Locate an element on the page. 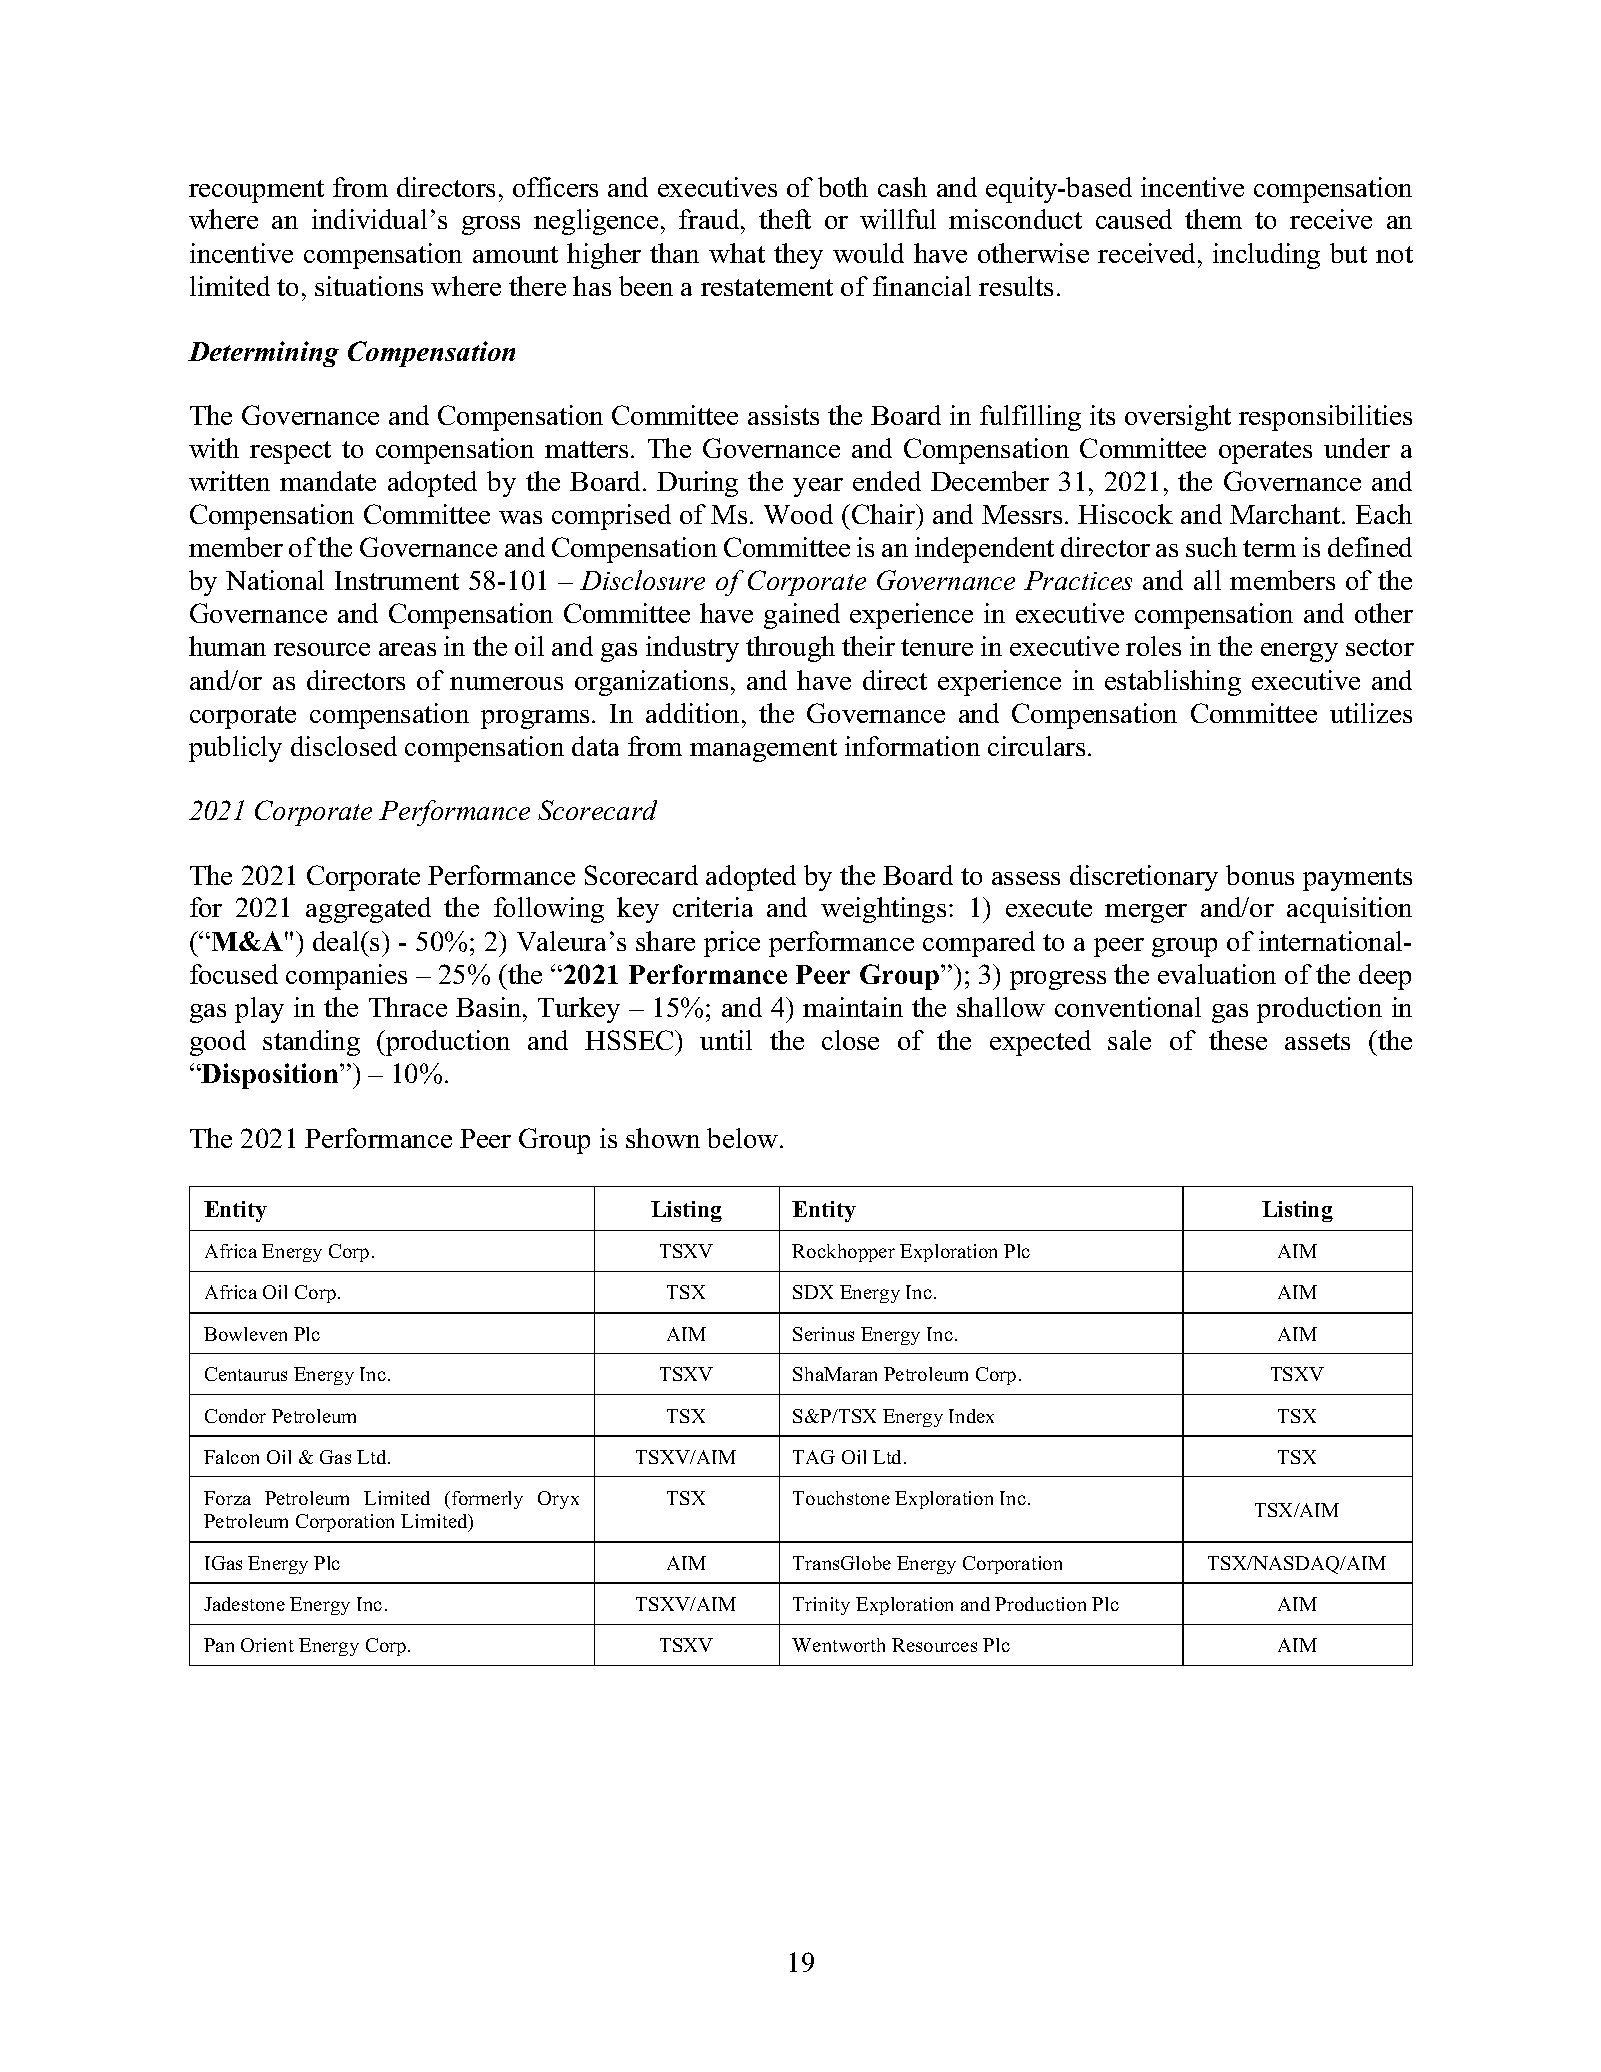 The height and width of the document is (2072, 1601). Orient is located at coordinates (267, 1645).
